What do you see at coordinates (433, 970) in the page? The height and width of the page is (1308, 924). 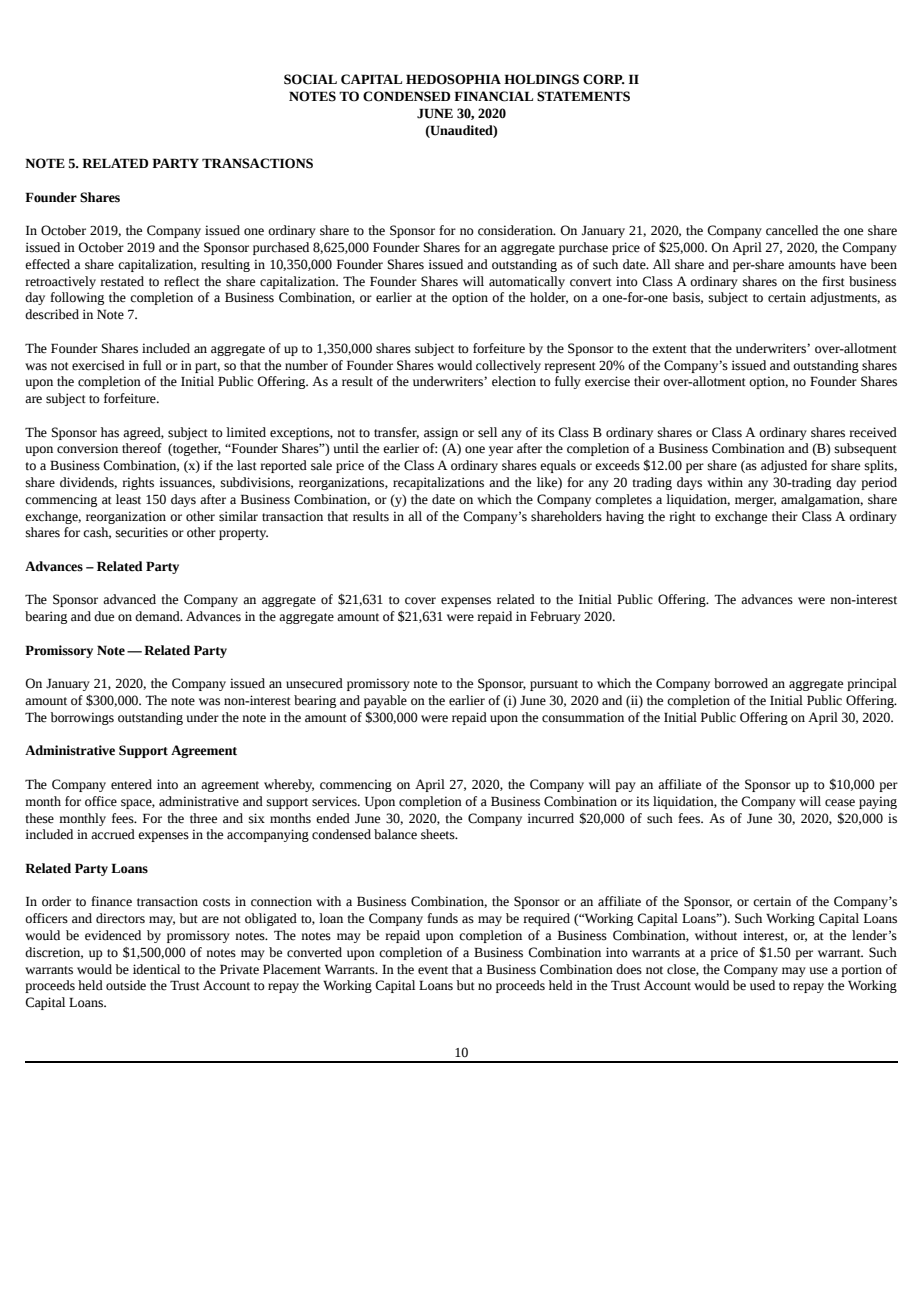 I see `event` at bounding box center [433, 970].
